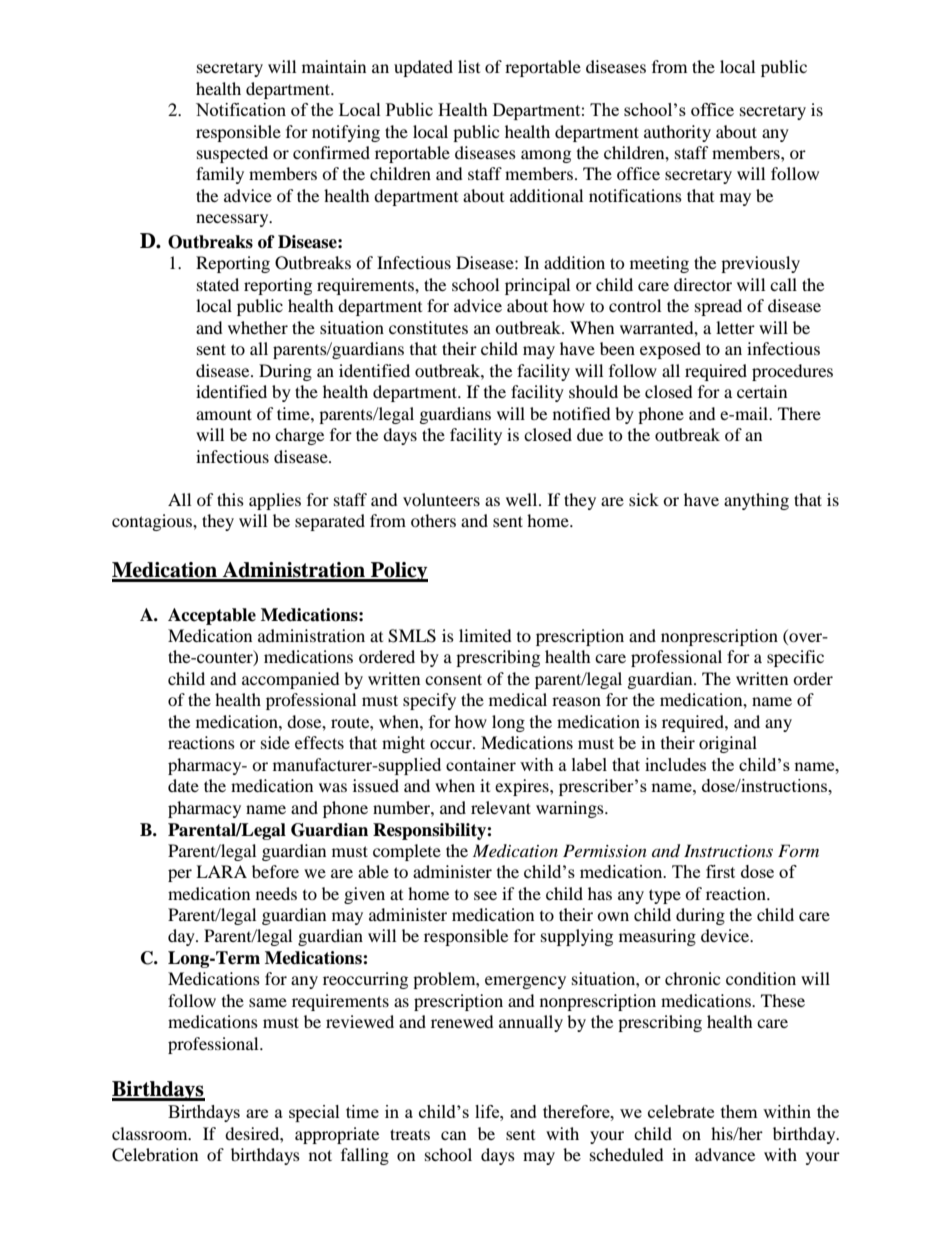 The image size is (952, 1233). What do you see at coordinates (230, 499) in the screenshot?
I see `this` at bounding box center [230, 499].
